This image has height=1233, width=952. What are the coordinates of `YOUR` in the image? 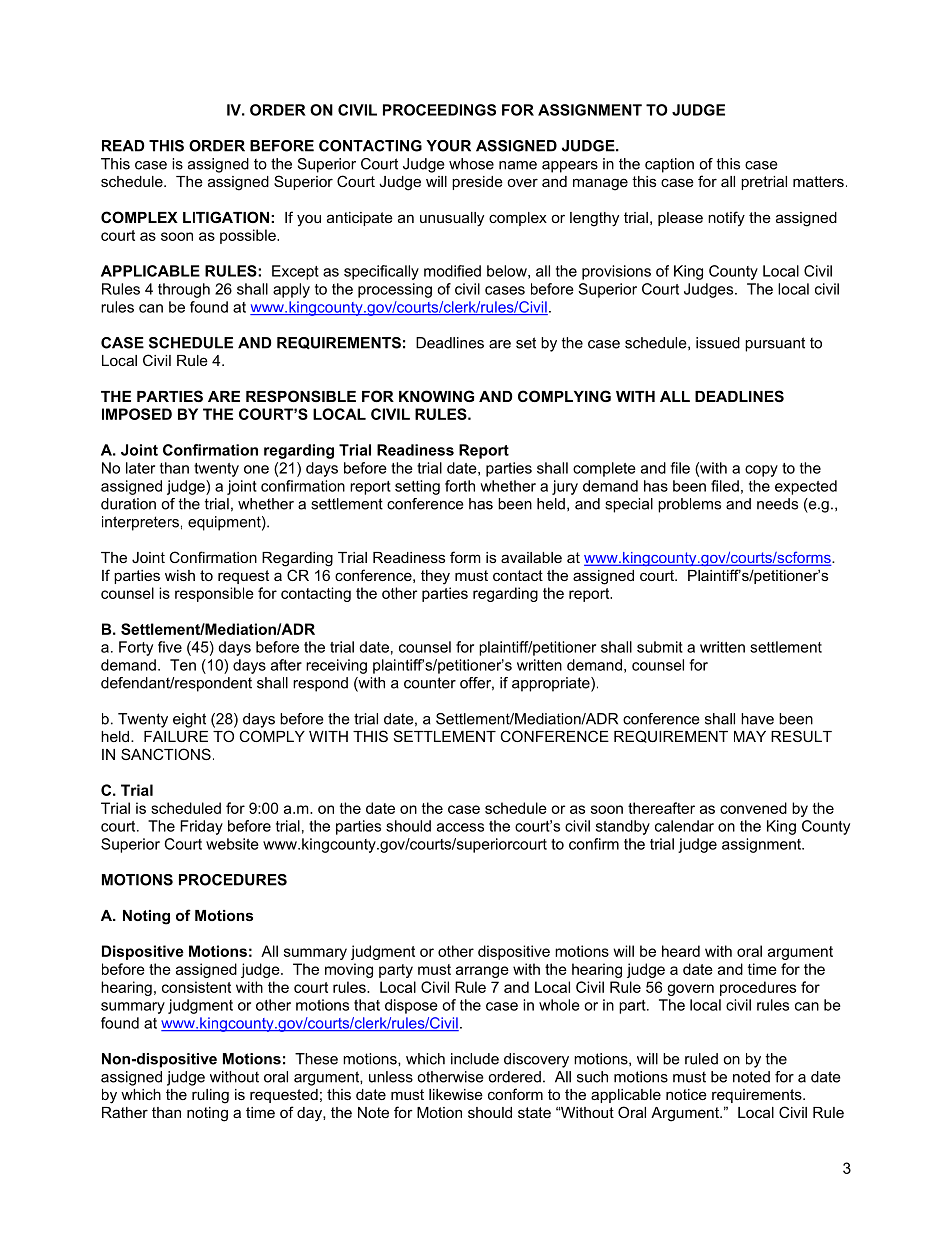 It's located at (448, 146).
